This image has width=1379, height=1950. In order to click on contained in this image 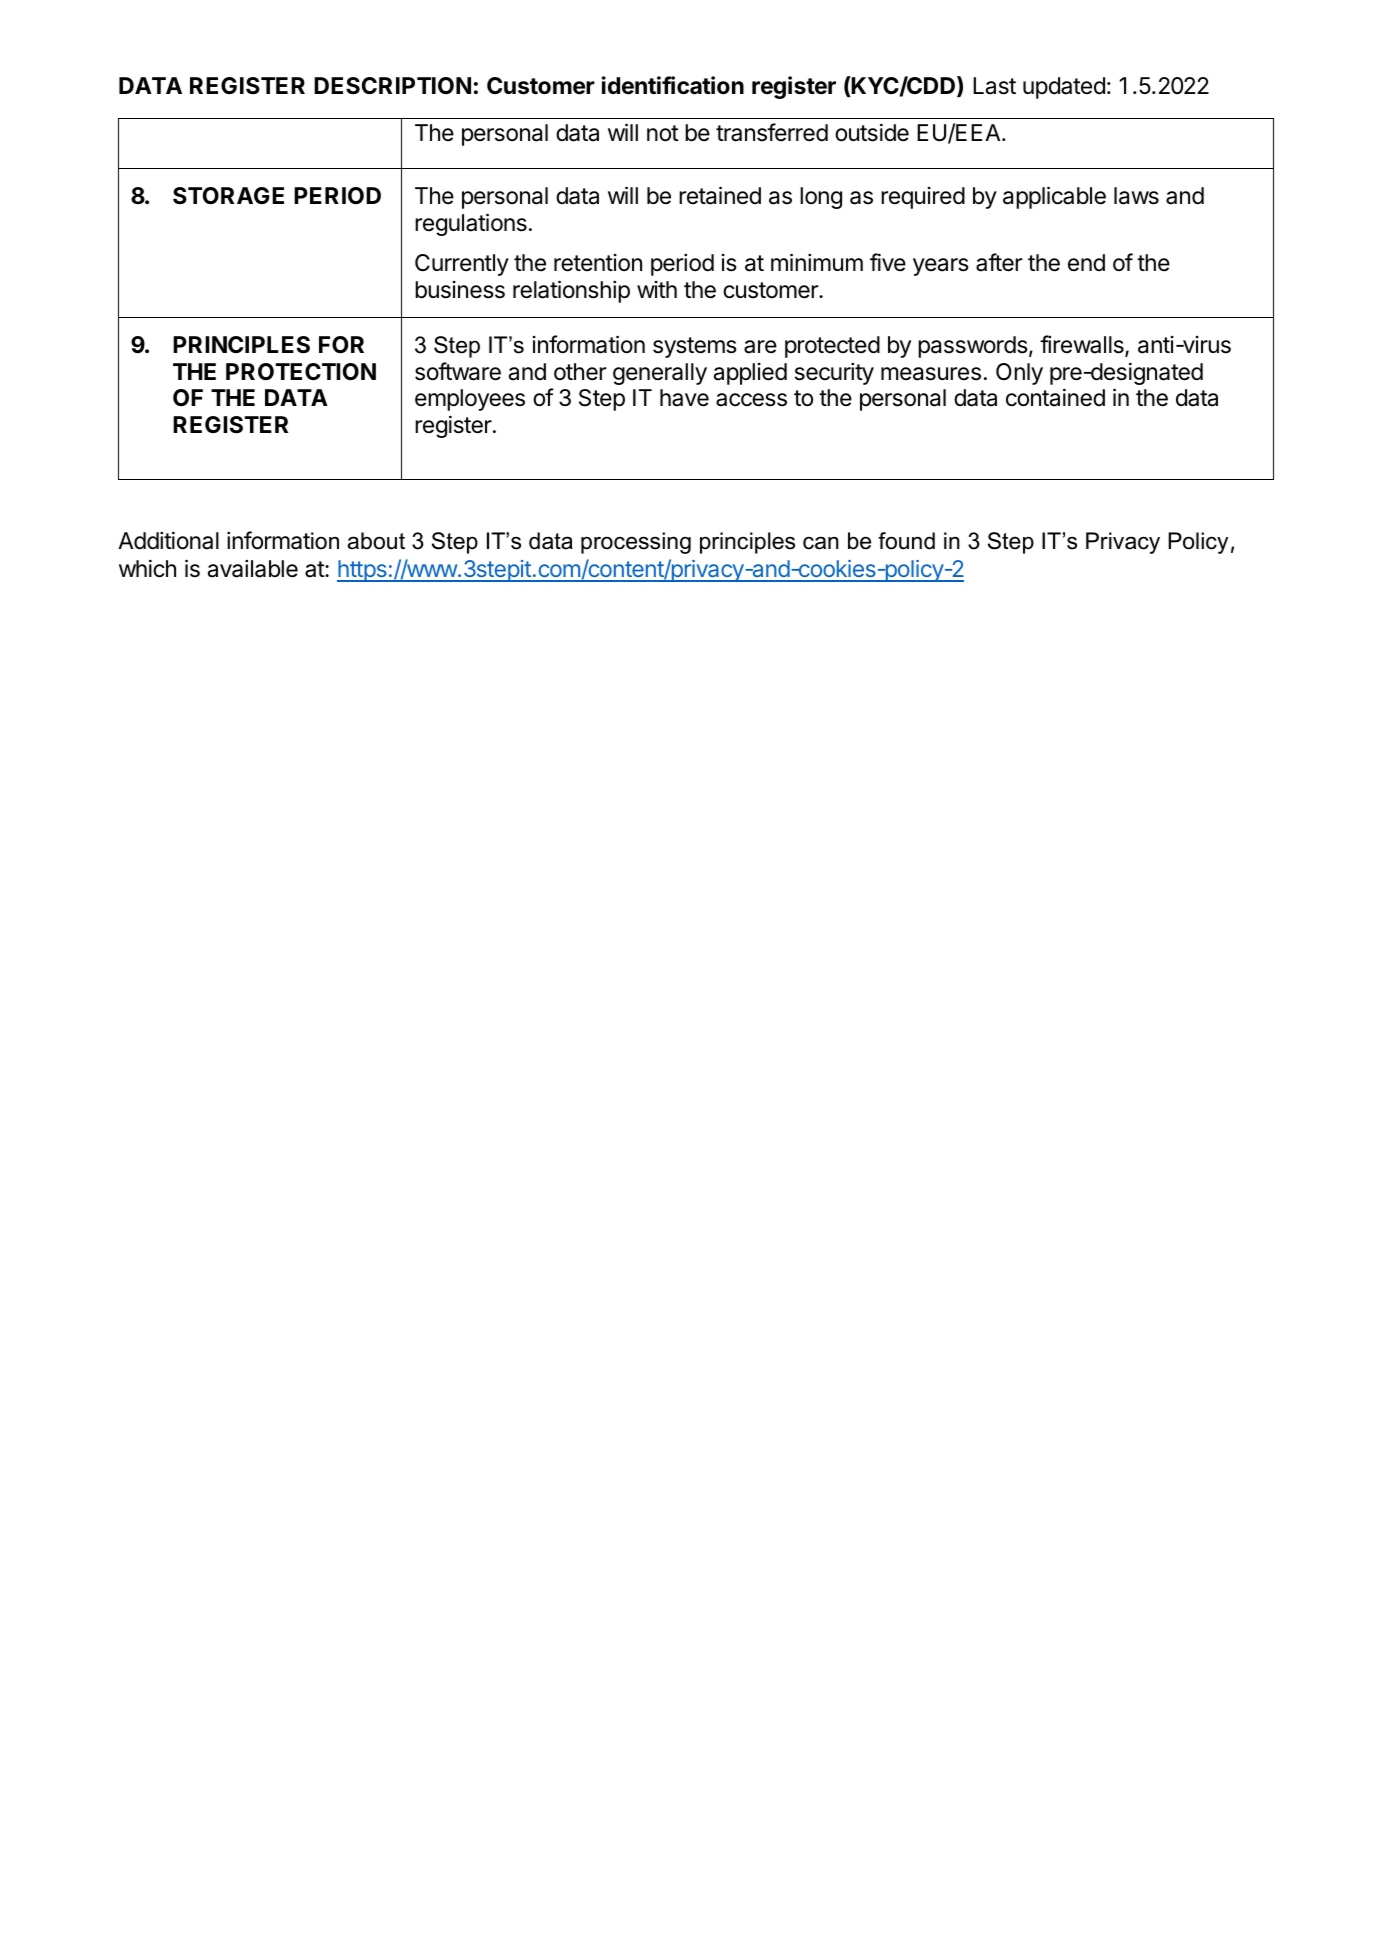, I will do `click(1055, 397)`.
